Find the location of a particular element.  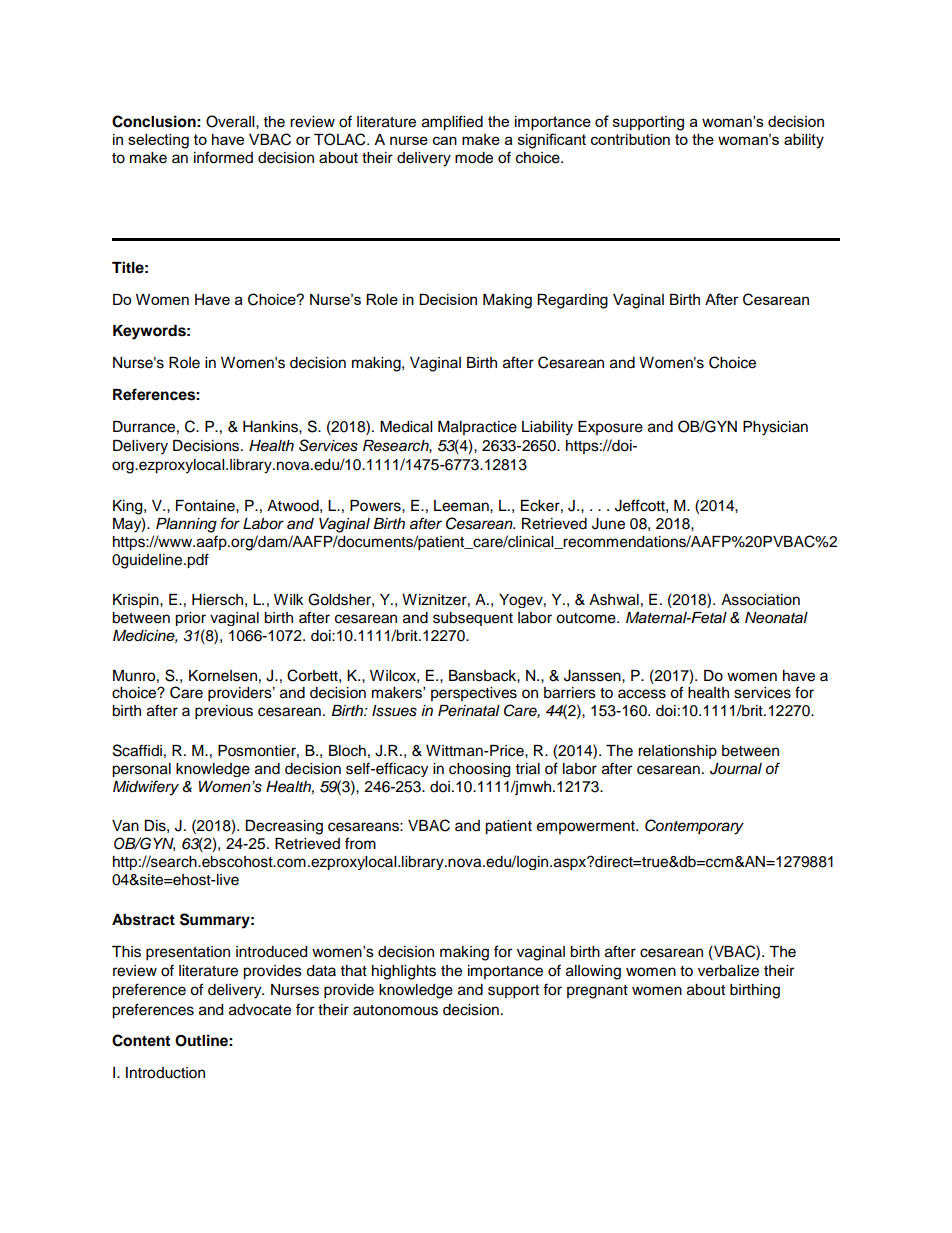

Introduction is located at coordinates (165, 1073).
